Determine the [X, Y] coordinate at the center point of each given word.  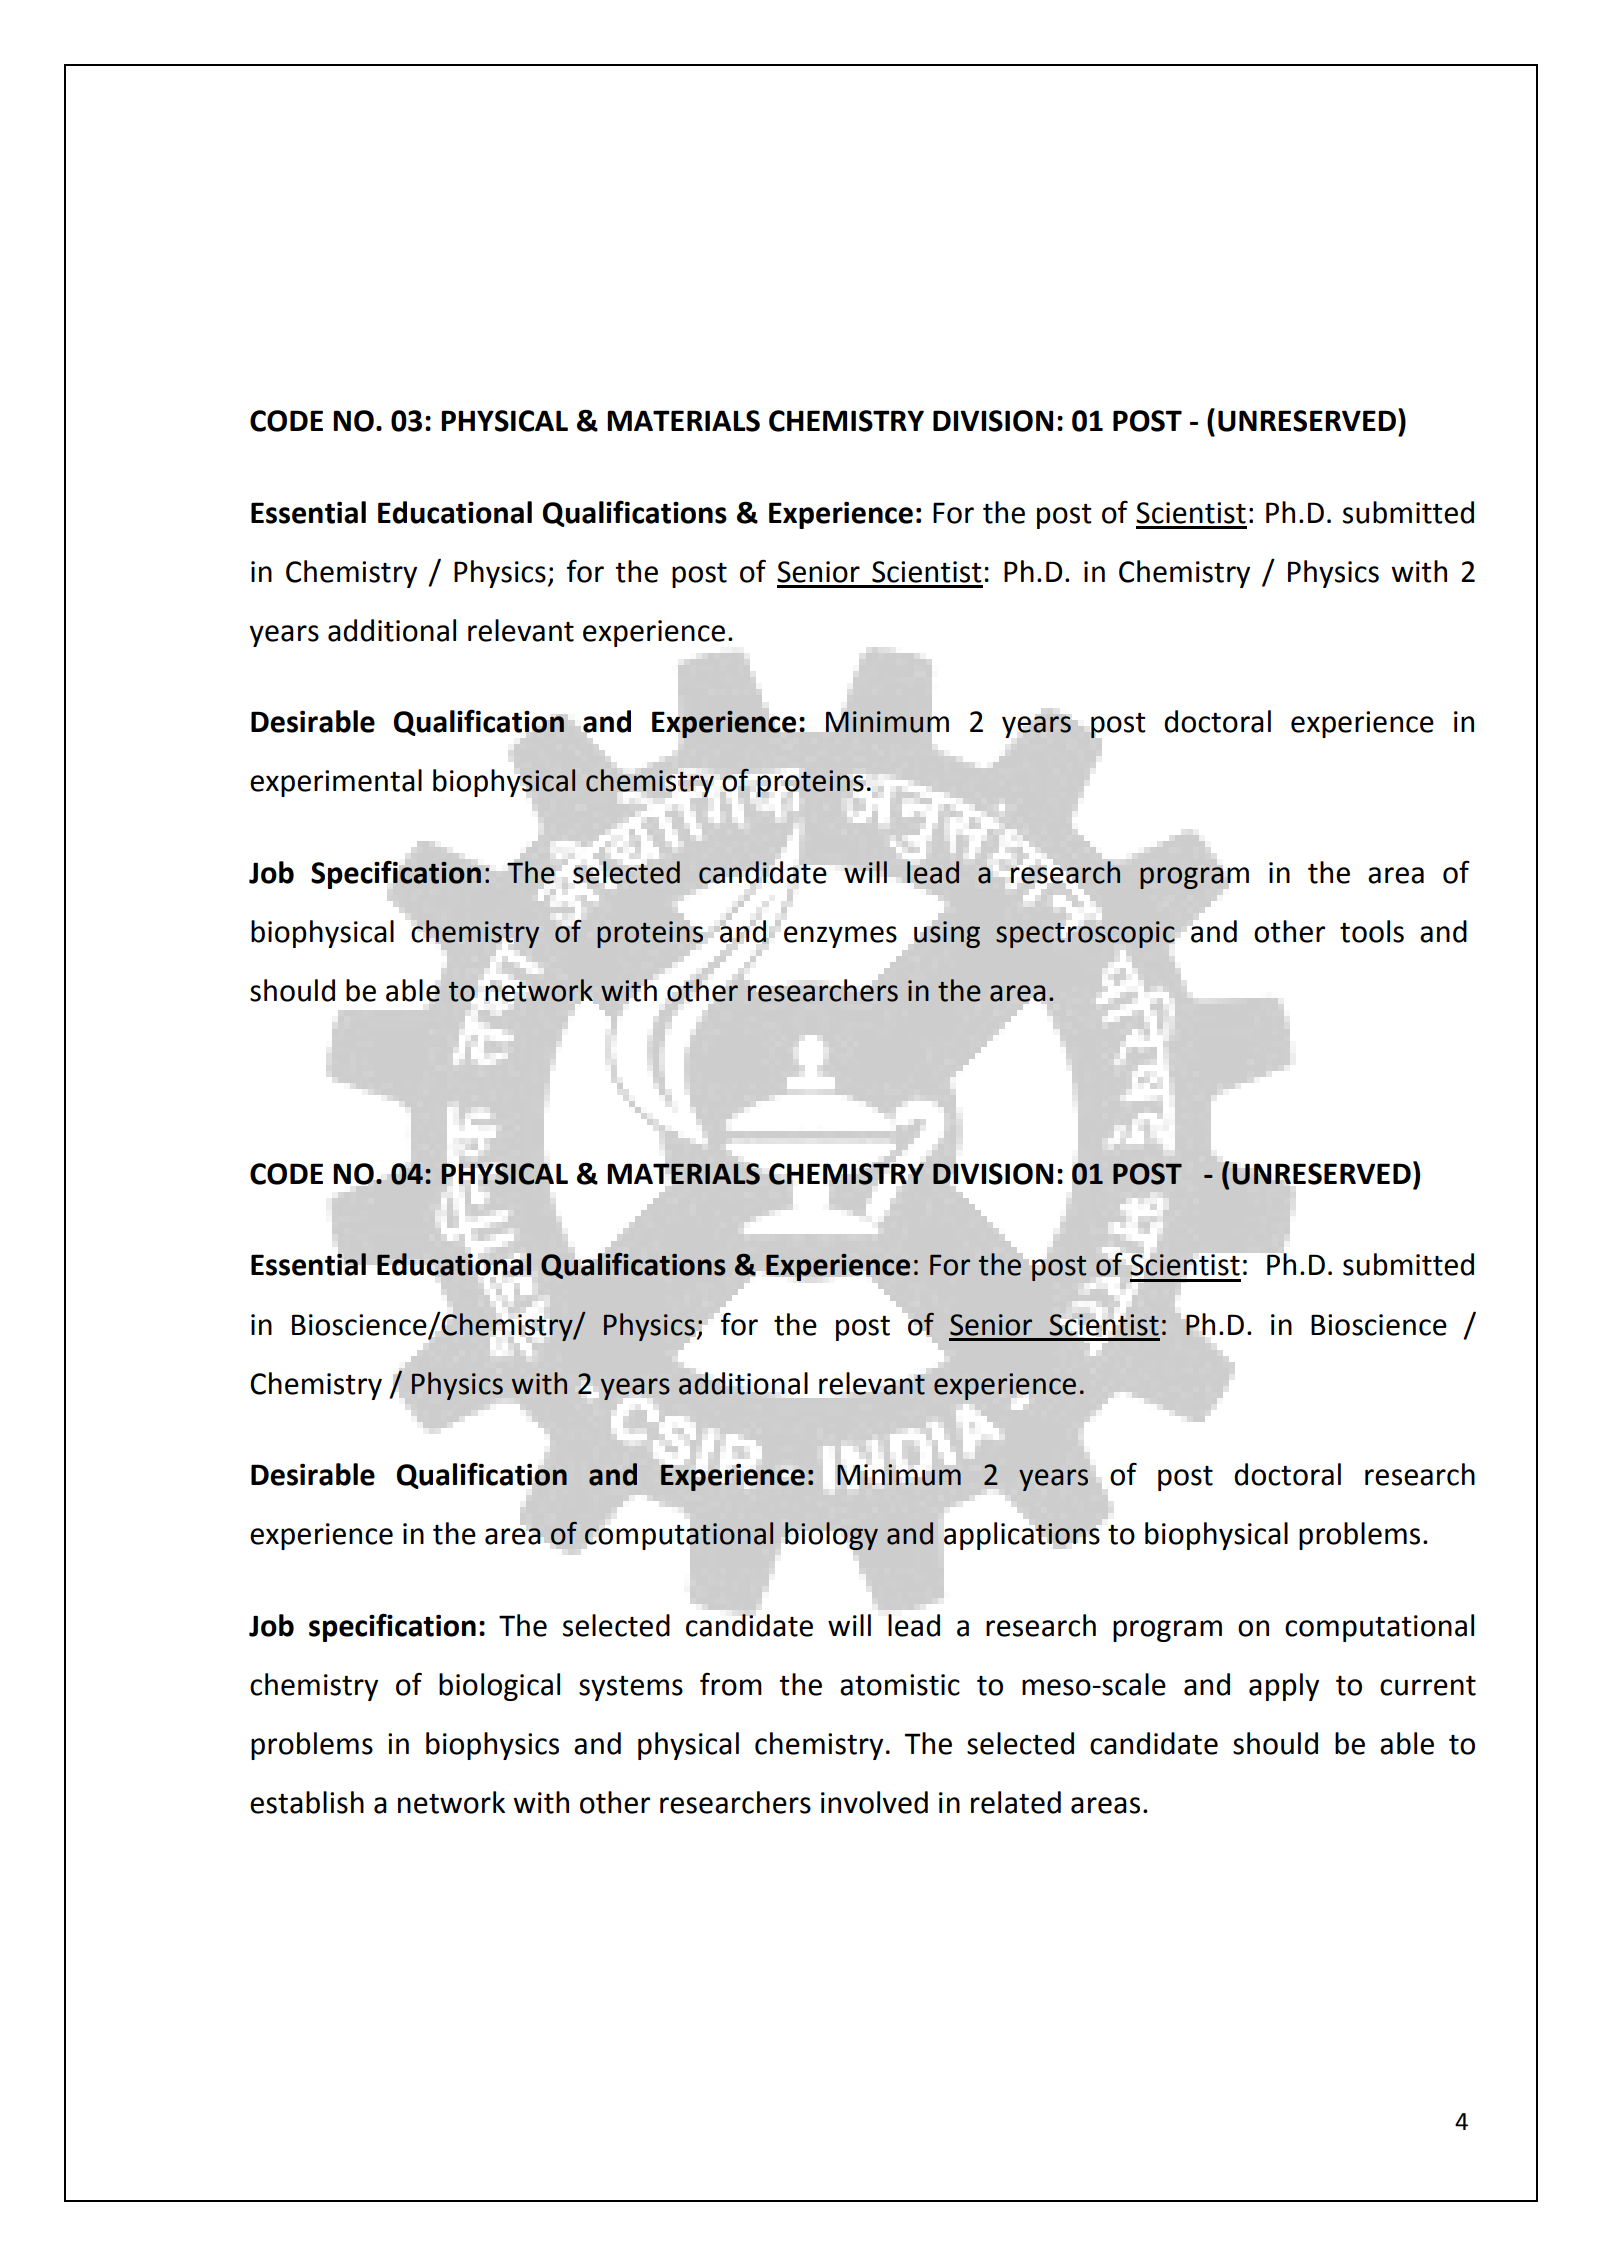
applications [1021, 1535]
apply [1284, 1687]
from [731, 1684]
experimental [336, 783]
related [1016, 1802]
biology [831, 1536]
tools [1372, 931]
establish [307, 1802]
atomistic [900, 1685]
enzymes [840, 937]
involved [874, 1802]
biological [499, 1687]
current [1428, 1686]
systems [631, 1688]
